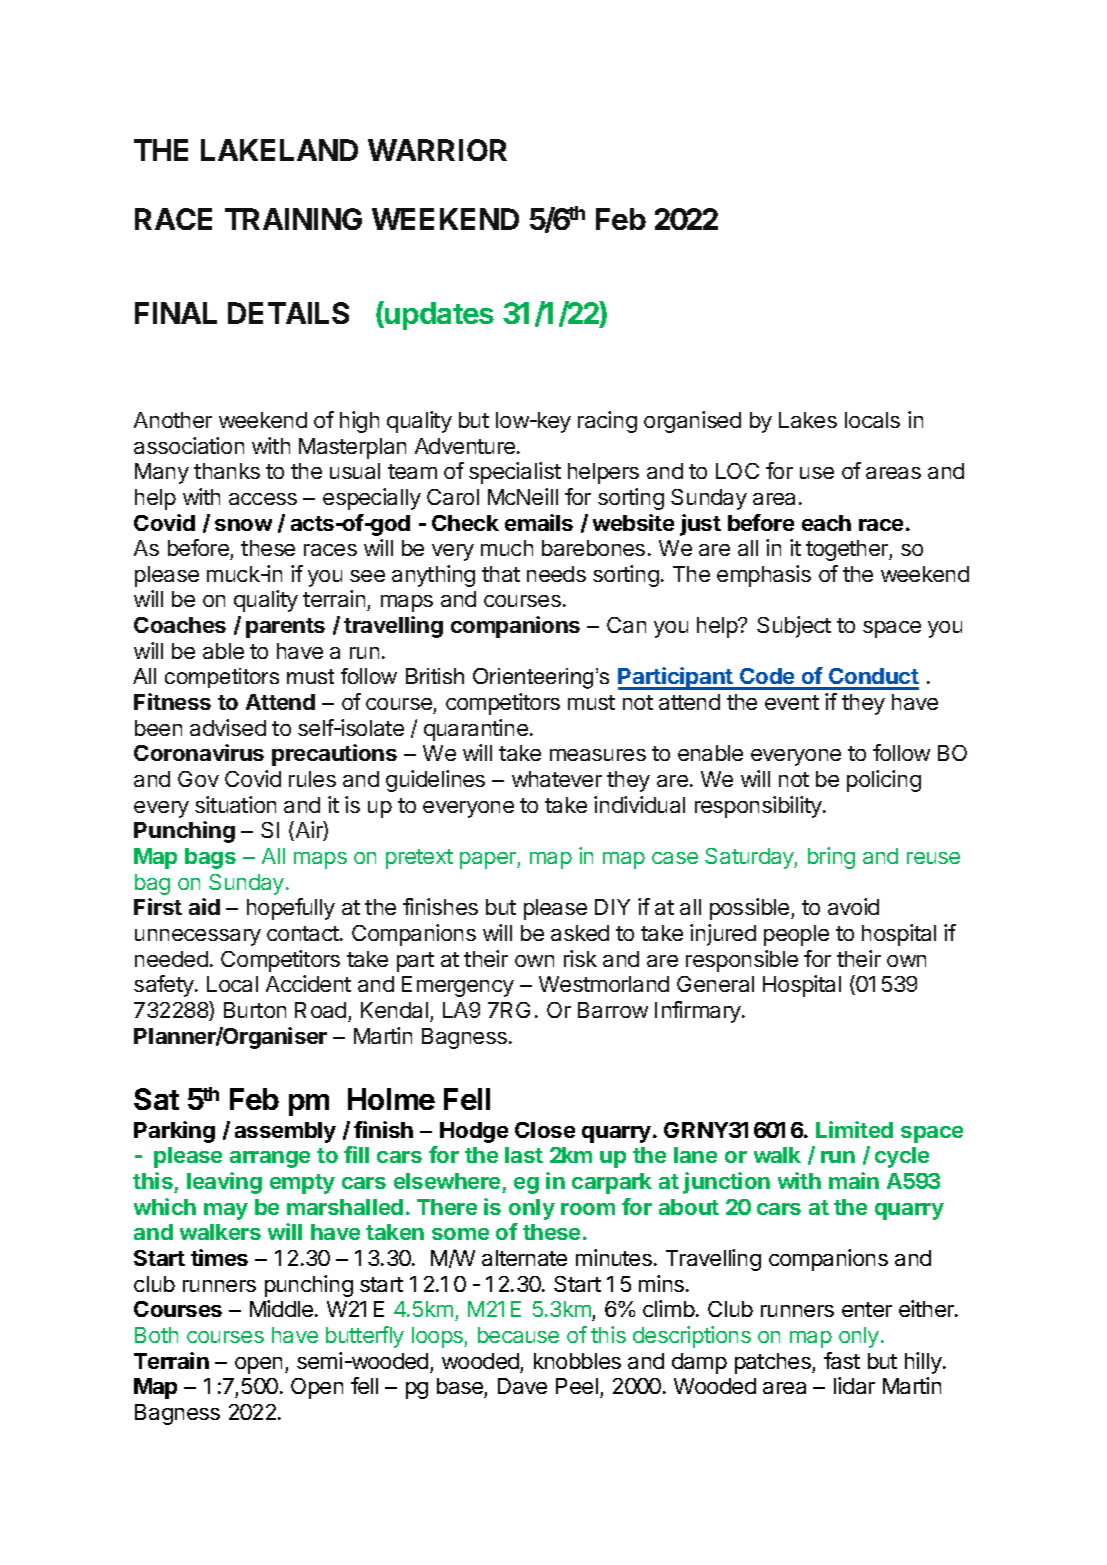  What do you see at coordinates (279, 150) in the document?
I see `LAKELAND` at bounding box center [279, 150].
